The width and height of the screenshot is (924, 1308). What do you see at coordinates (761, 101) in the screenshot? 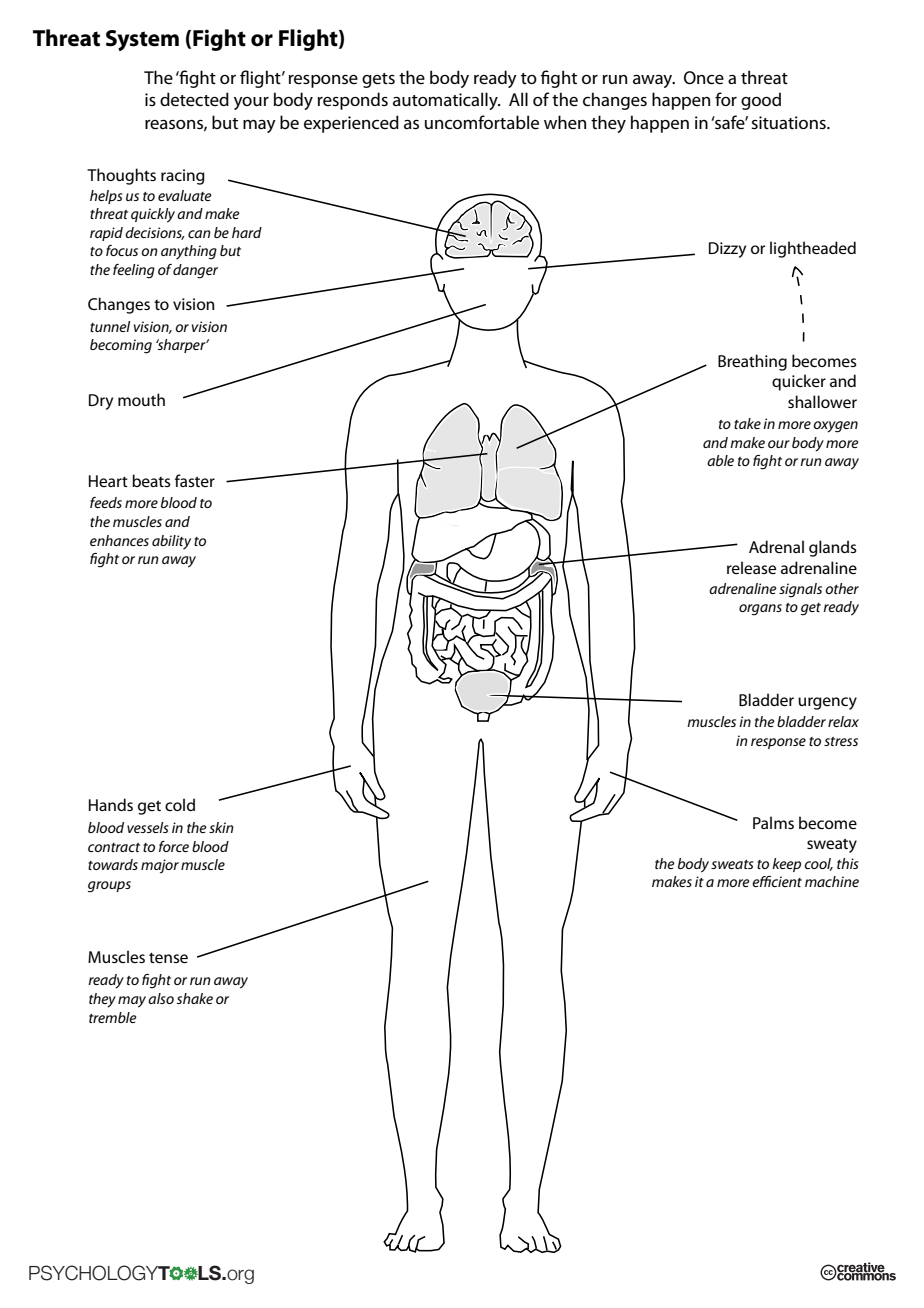
I see `good` at bounding box center [761, 101].
